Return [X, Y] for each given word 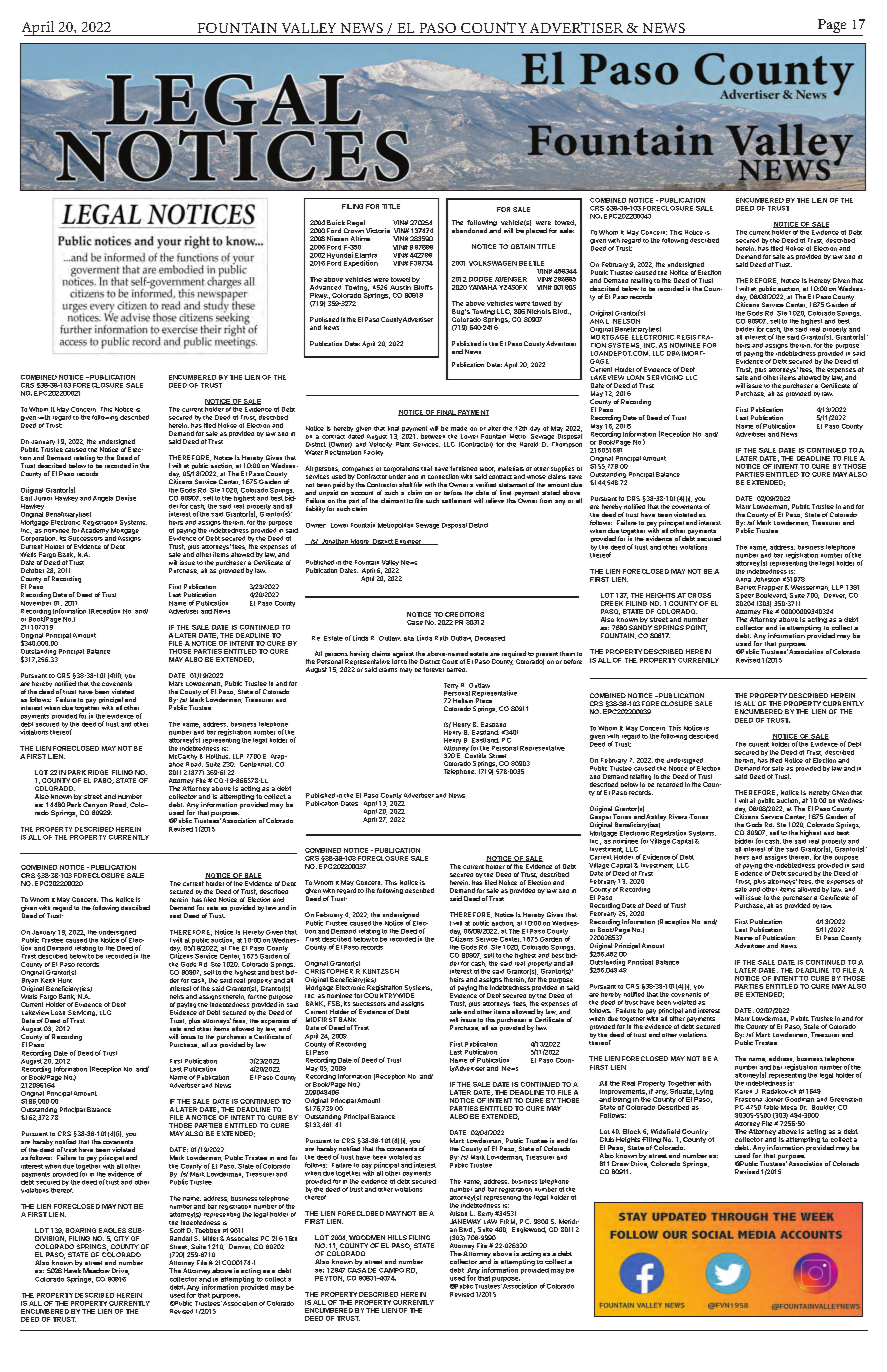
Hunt [65, 980]
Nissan [337, 238]
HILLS [397, 1237]
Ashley [656, 818]
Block [632, 1131]
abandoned [469, 230]
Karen [743, 1091]
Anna [743, 579]
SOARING [81, 1230]
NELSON [626, 321]
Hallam [463, 700]
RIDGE [98, 772]
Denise [126, 498]
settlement [456, 500]
